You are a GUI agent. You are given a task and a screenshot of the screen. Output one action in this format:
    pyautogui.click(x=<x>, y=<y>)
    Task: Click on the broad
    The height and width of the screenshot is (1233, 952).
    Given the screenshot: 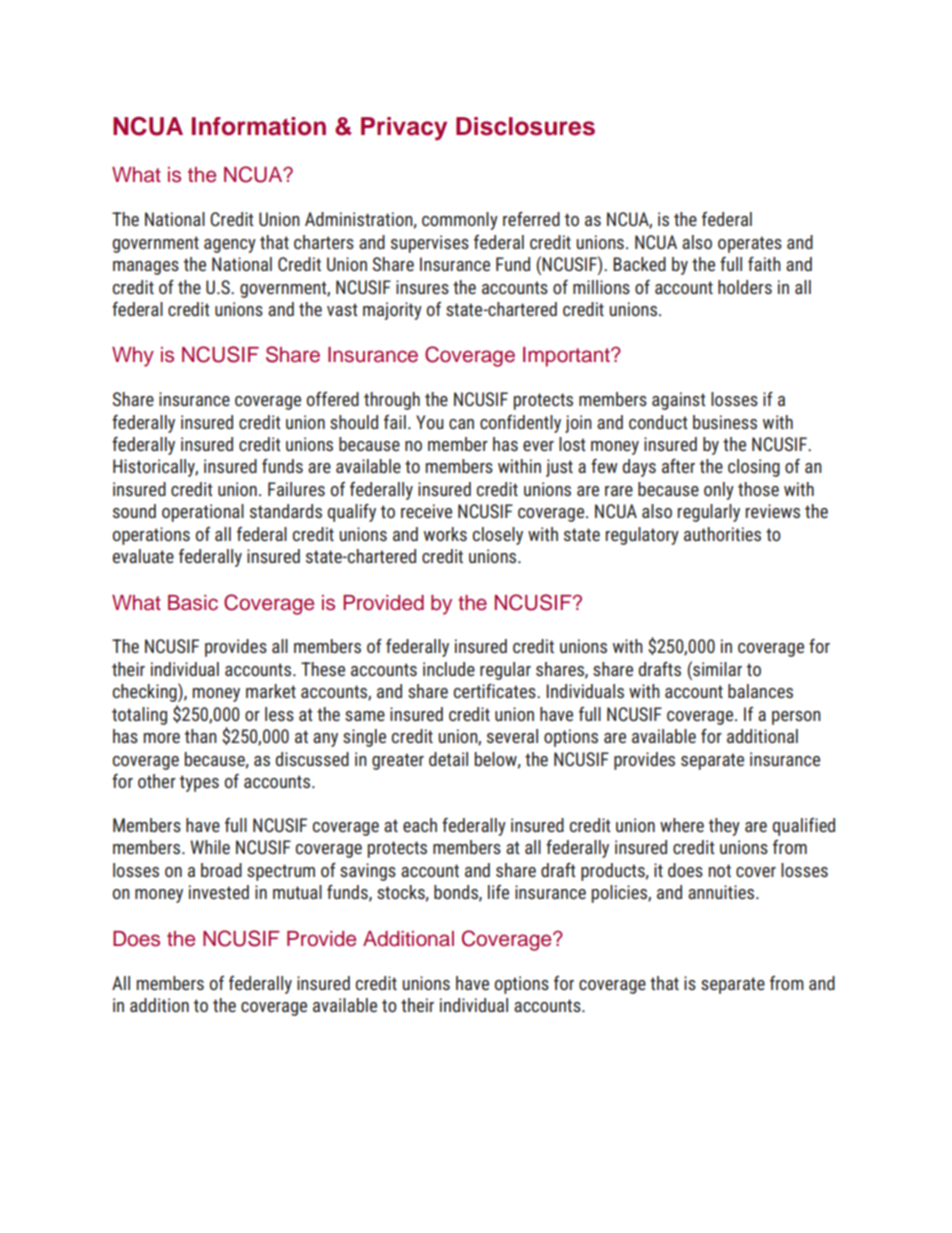 What is the action you would take?
    pyautogui.click(x=221, y=870)
